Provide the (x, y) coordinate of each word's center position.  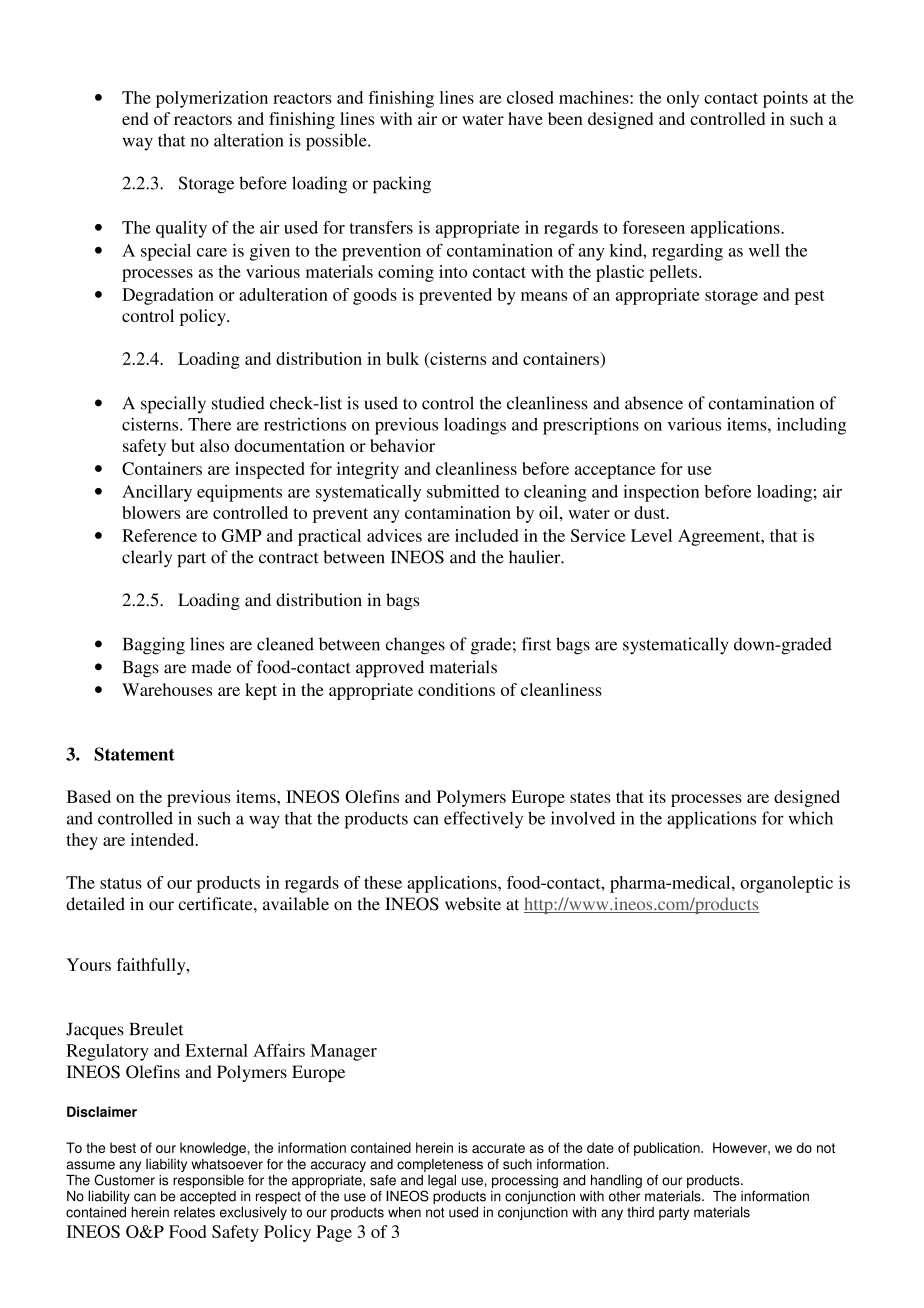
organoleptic (786, 884)
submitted (463, 491)
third (640, 1212)
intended (163, 839)
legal (442, 1181)
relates (194, 1212)
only (683, 99)
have (525, 118)
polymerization (212, 99)
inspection (661, 493)
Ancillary (157, 493)
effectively (483, 820)
